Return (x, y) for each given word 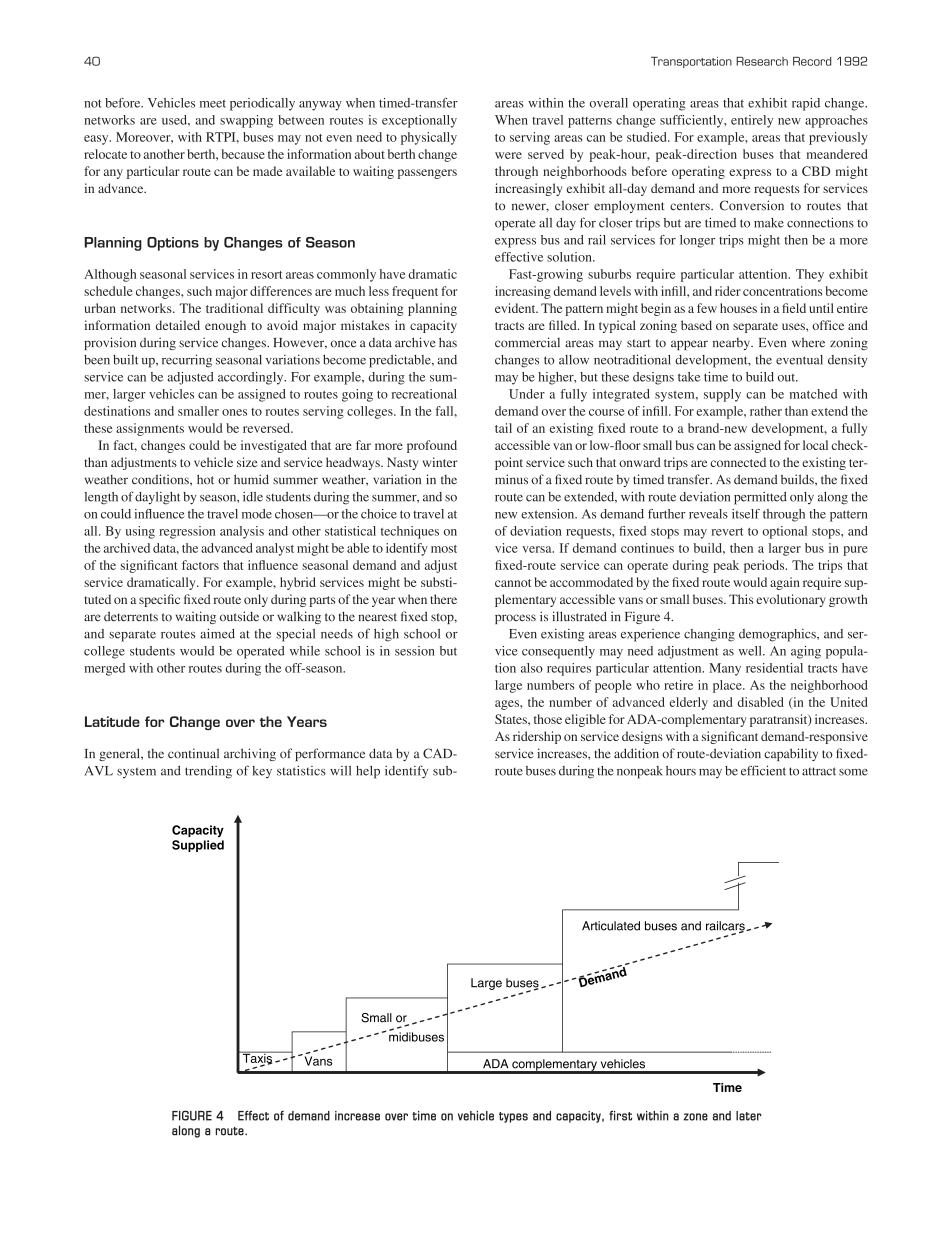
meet (213, 103)
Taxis (257, 1058)
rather (766, 411)
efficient (763, 770)
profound (432, 446)
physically (429, 138)
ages (508, 705)
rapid (806, 104)
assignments (150, 429)
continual (193, 753)
